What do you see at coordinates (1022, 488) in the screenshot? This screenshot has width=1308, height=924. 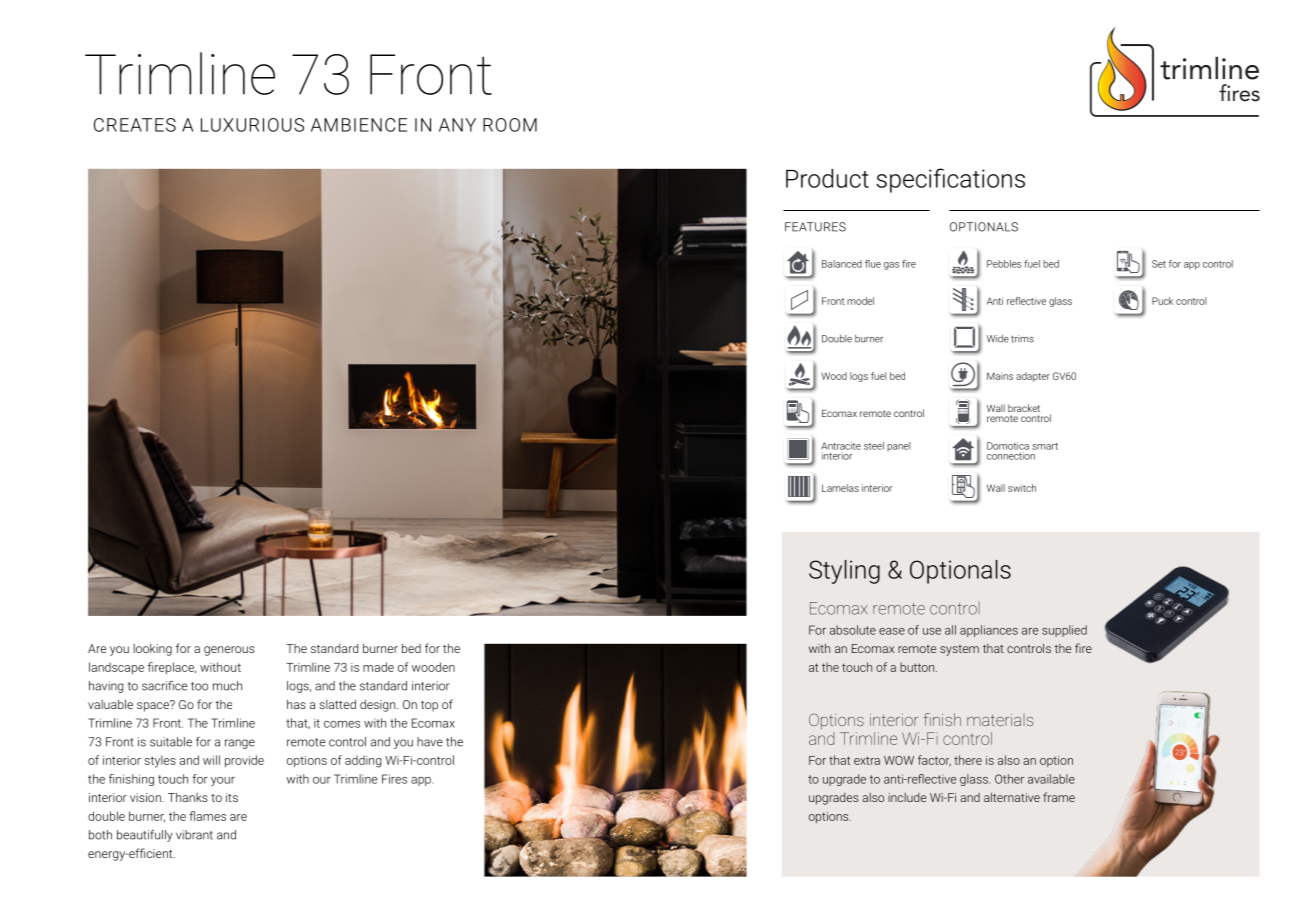 I see `switch` at bounding box center [1022, 488].
